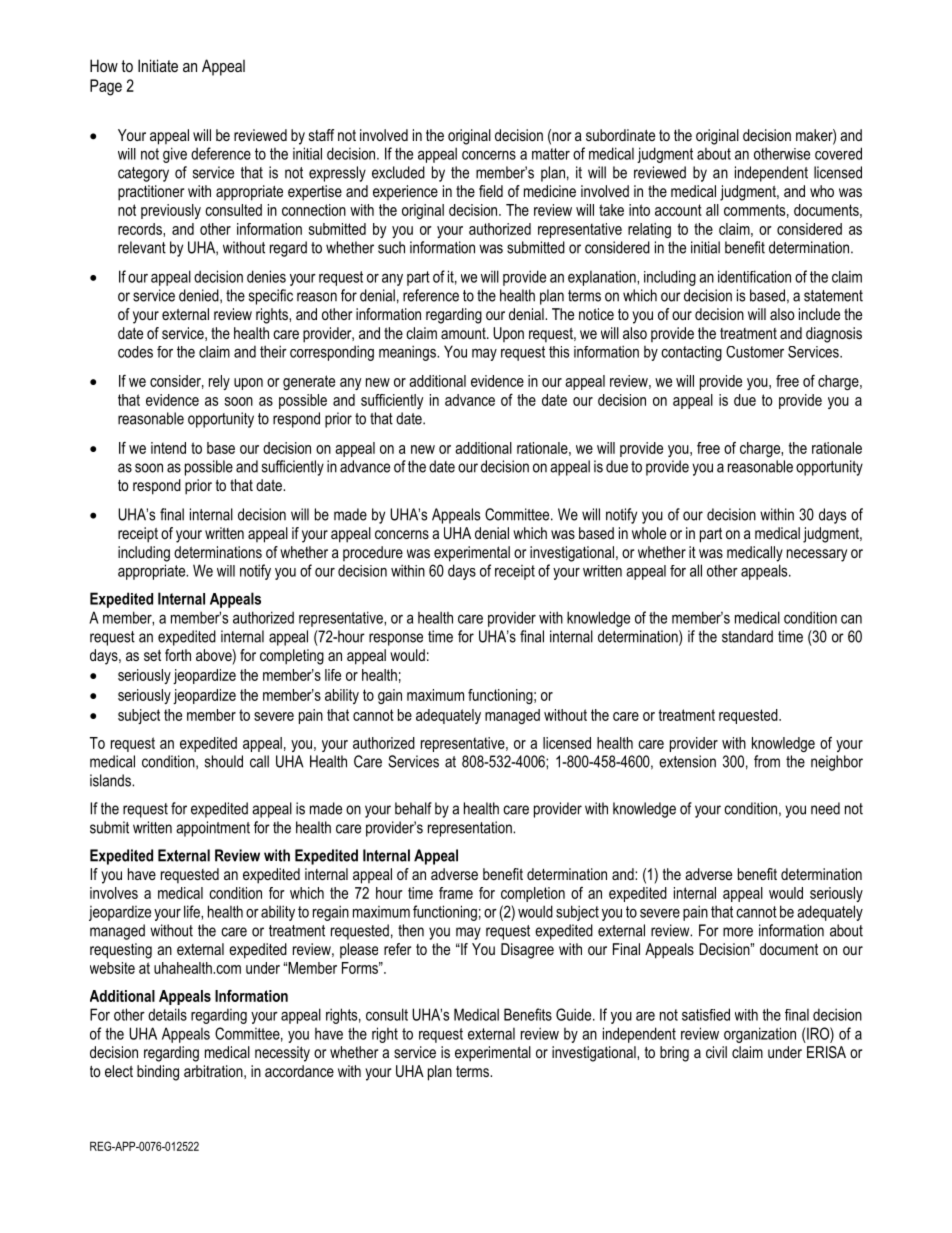 This image has width=952, height=1233. Describe the element at coordinates (551, 154) in the image. I see `matter` at that location.
